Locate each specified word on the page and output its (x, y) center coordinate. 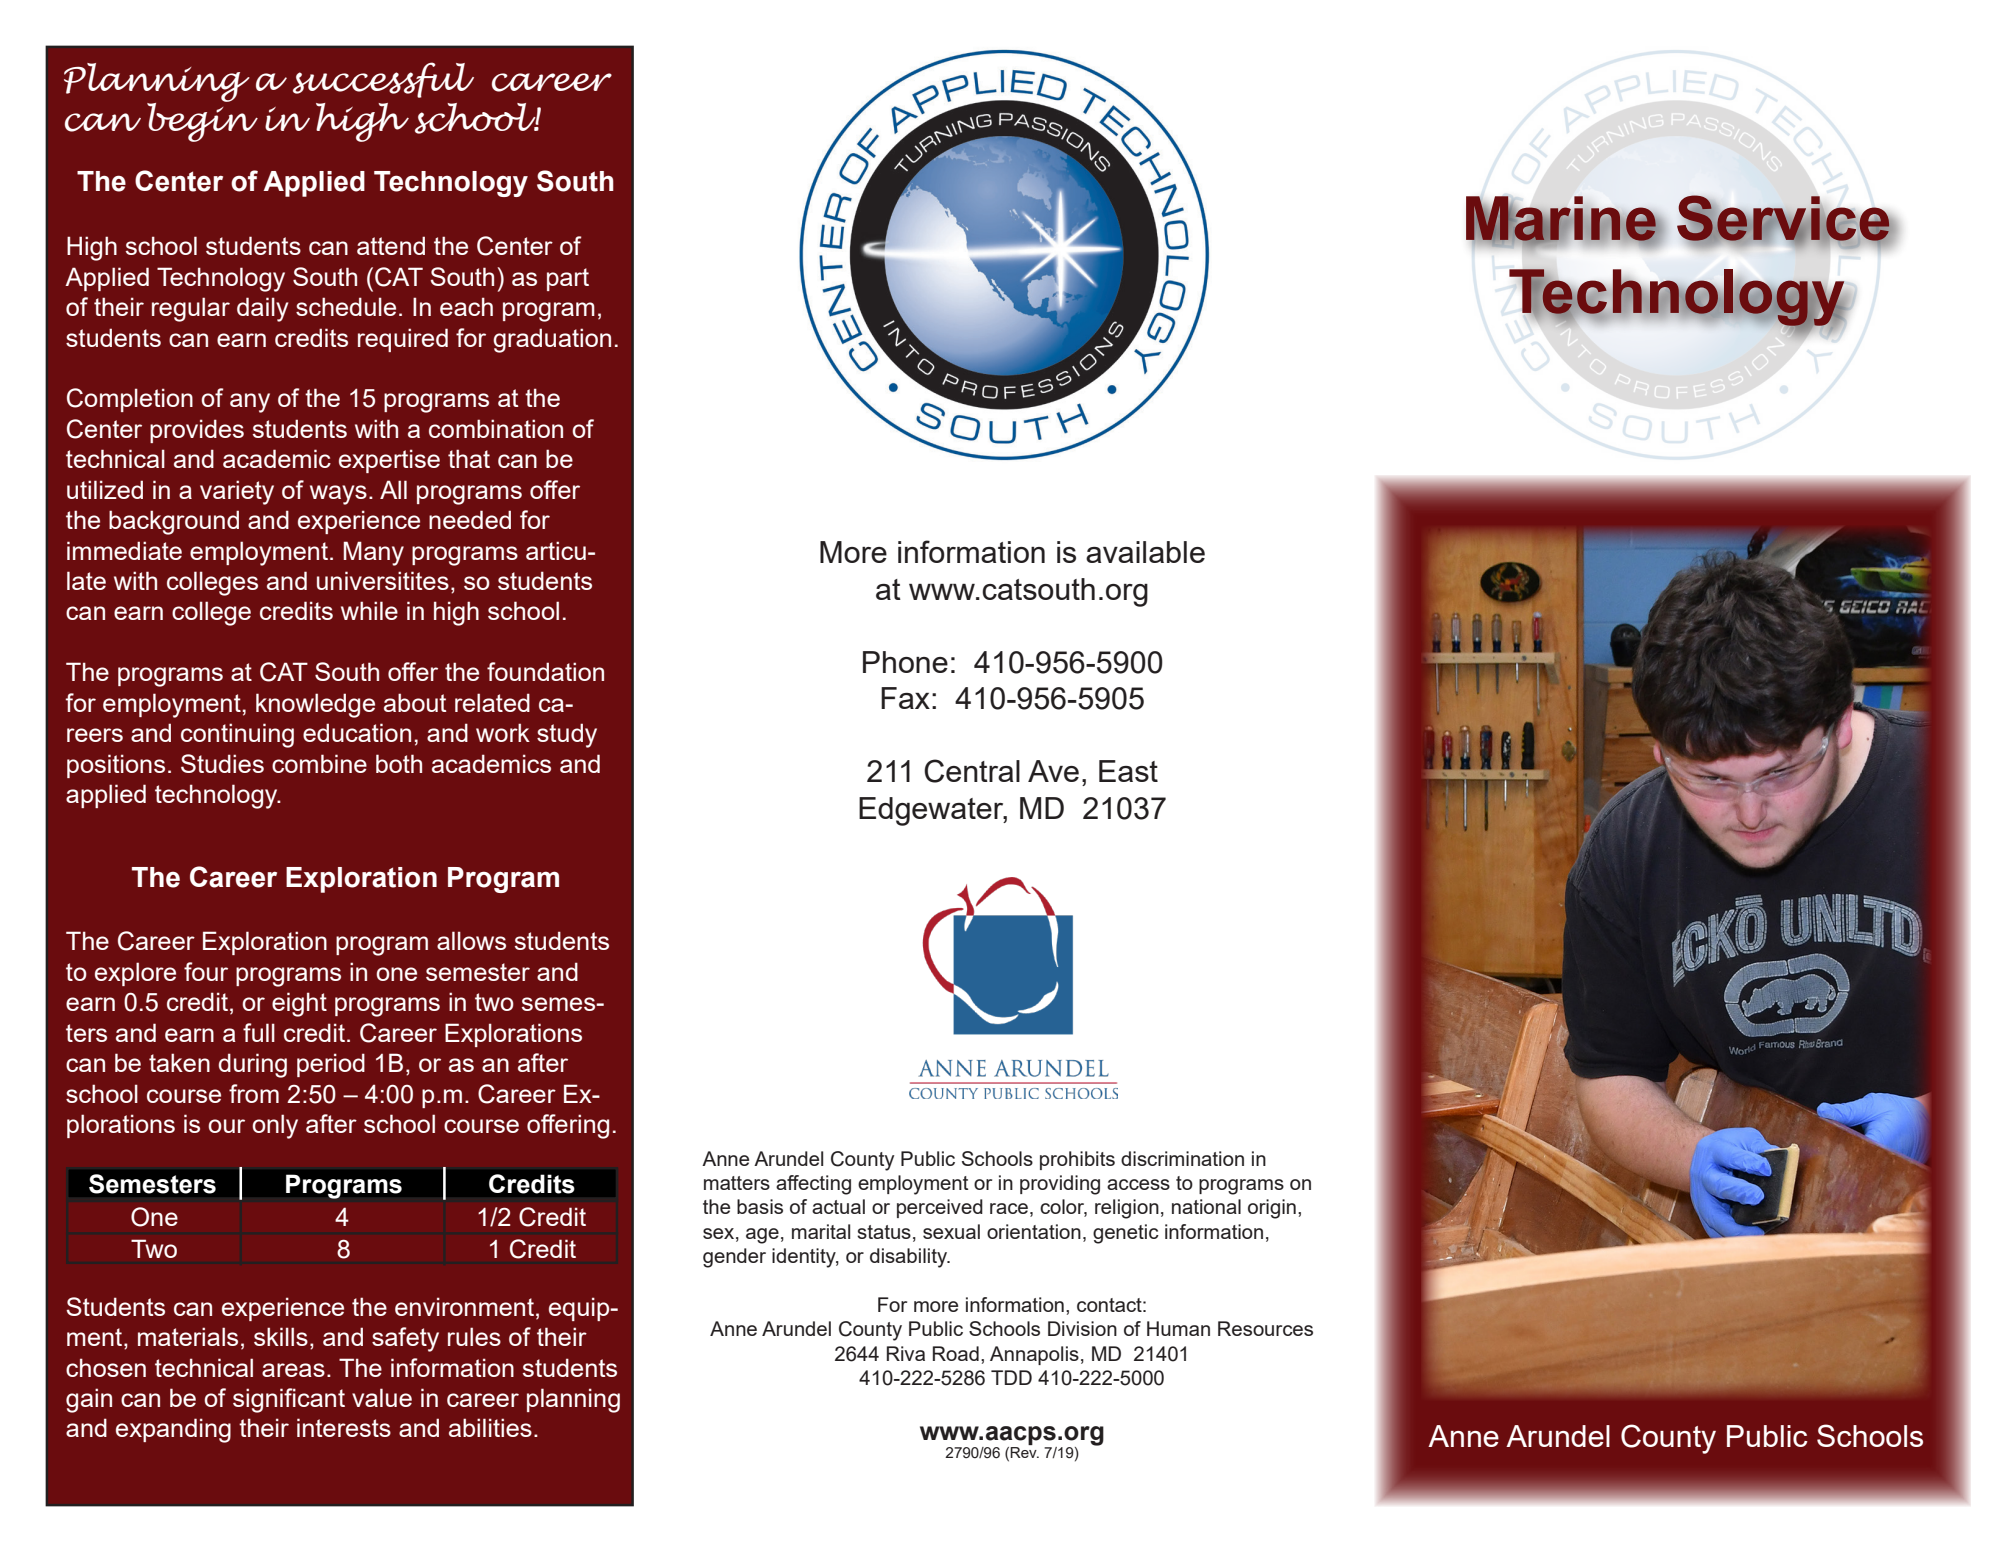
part (568, 279)
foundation (545, 671)
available (1145, 552)
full (259, 1032)
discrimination (1182, 1158)
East (1128, 771)
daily (262, 309)
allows (471, 940)
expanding (173, 1430)
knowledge (315, 705)
